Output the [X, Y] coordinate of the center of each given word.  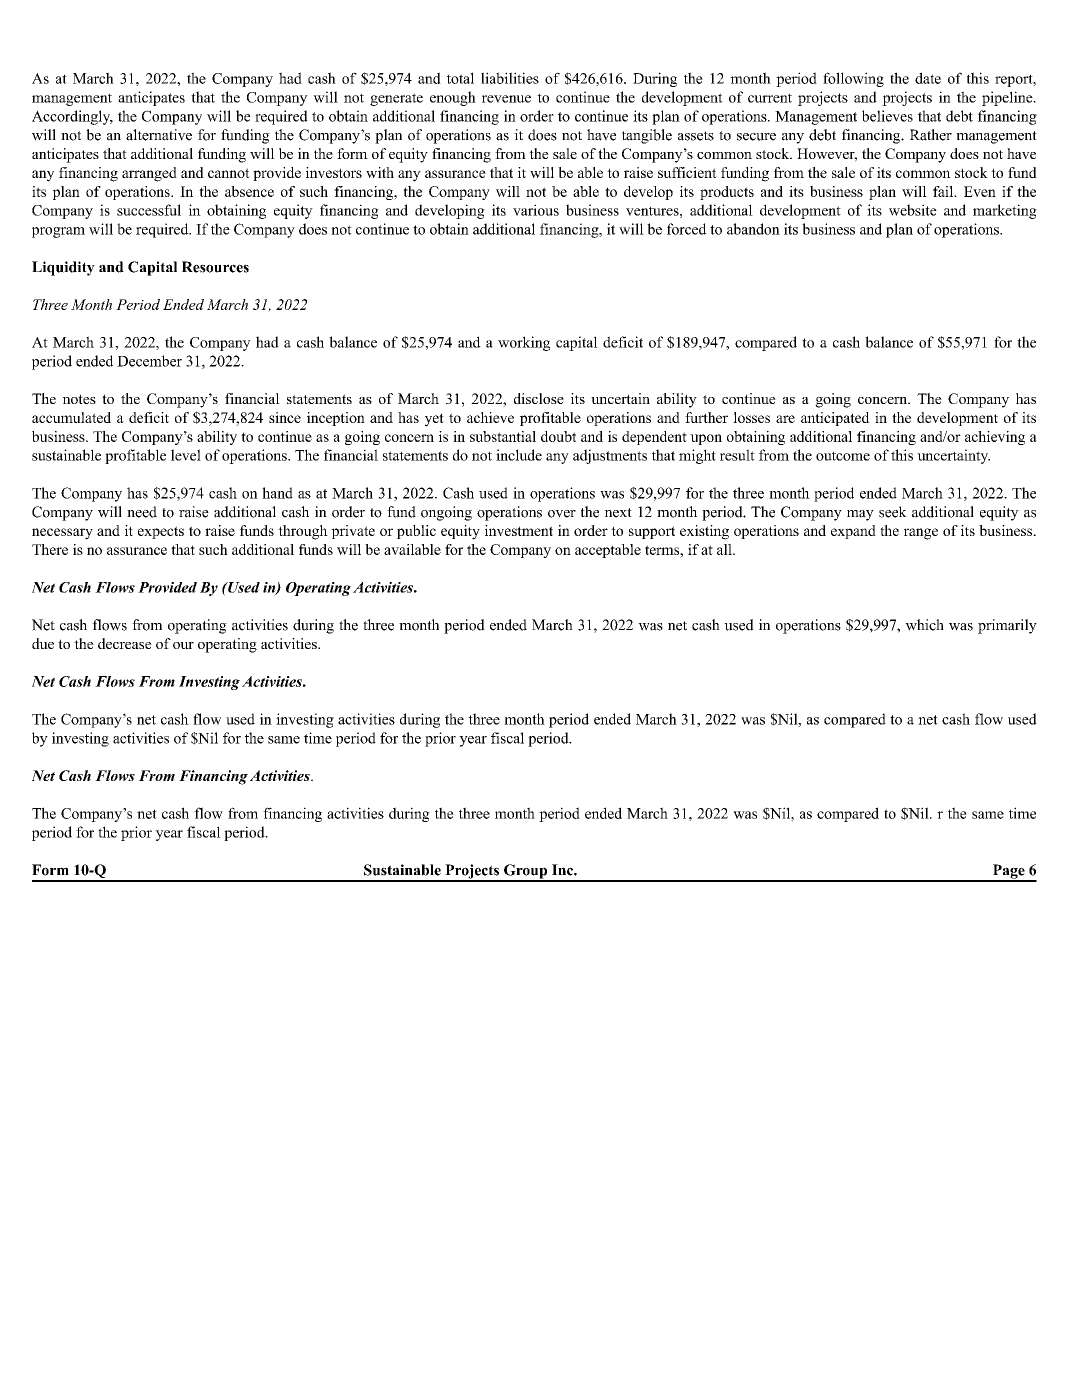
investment [519, 530]
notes [79, 399]
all [725, 549]
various [536, 210]
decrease [125, 643]
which [924, 625]
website [913, 210]
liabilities [510, 78]
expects [161, 532]
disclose [539, 398]
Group [526, 872]
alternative [159, 135]
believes [887, 116]
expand [853, 532]
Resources [215, 267]
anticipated [835, 419]
